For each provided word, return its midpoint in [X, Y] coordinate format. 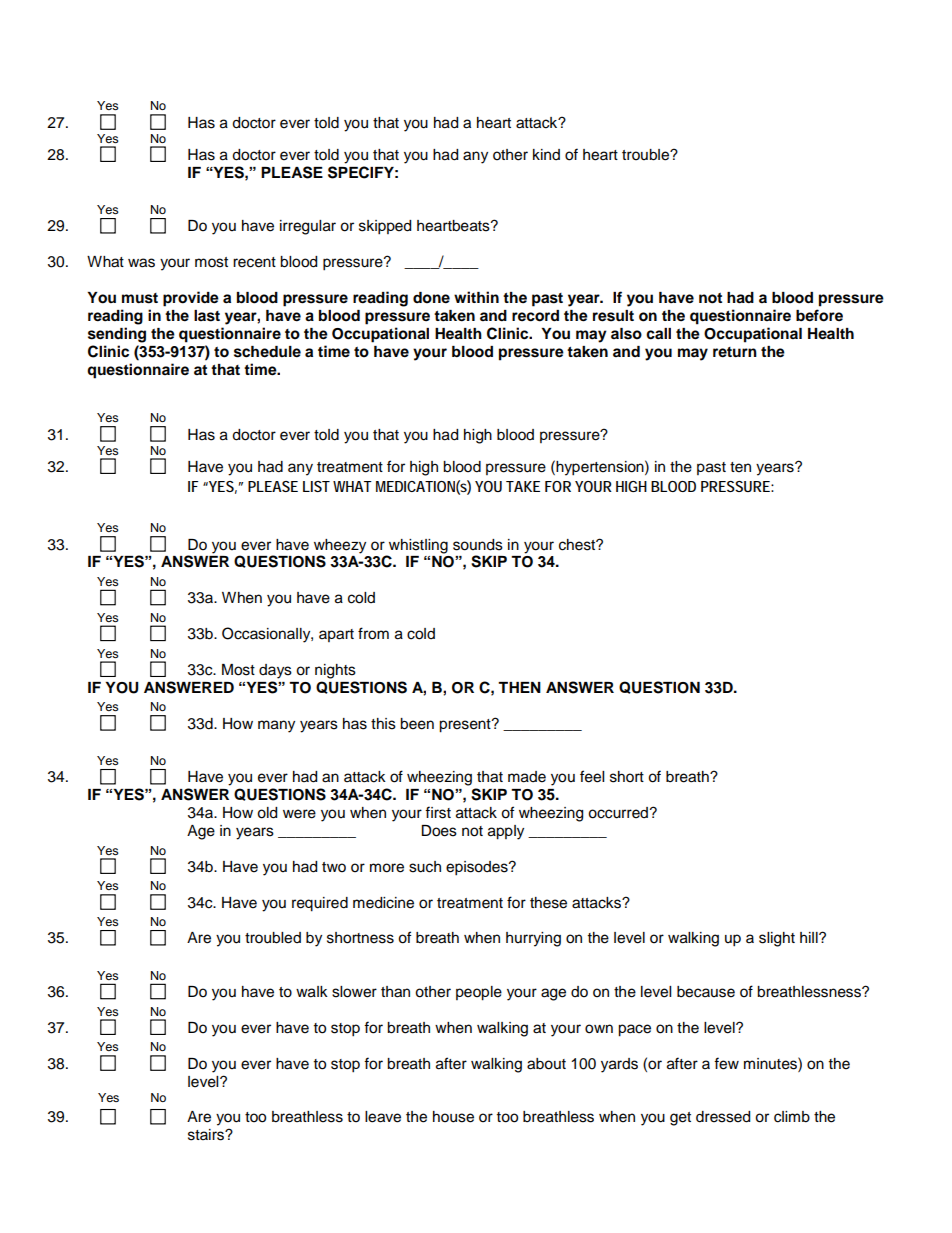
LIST [316, 486]
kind [546, 154]
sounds [478, 545]
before [819, 315]
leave [383, 1117]
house [453, 1117]
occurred [619, 813]
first [438, 812]
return [735, 352]
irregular [308, 227]
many [276, 726]
